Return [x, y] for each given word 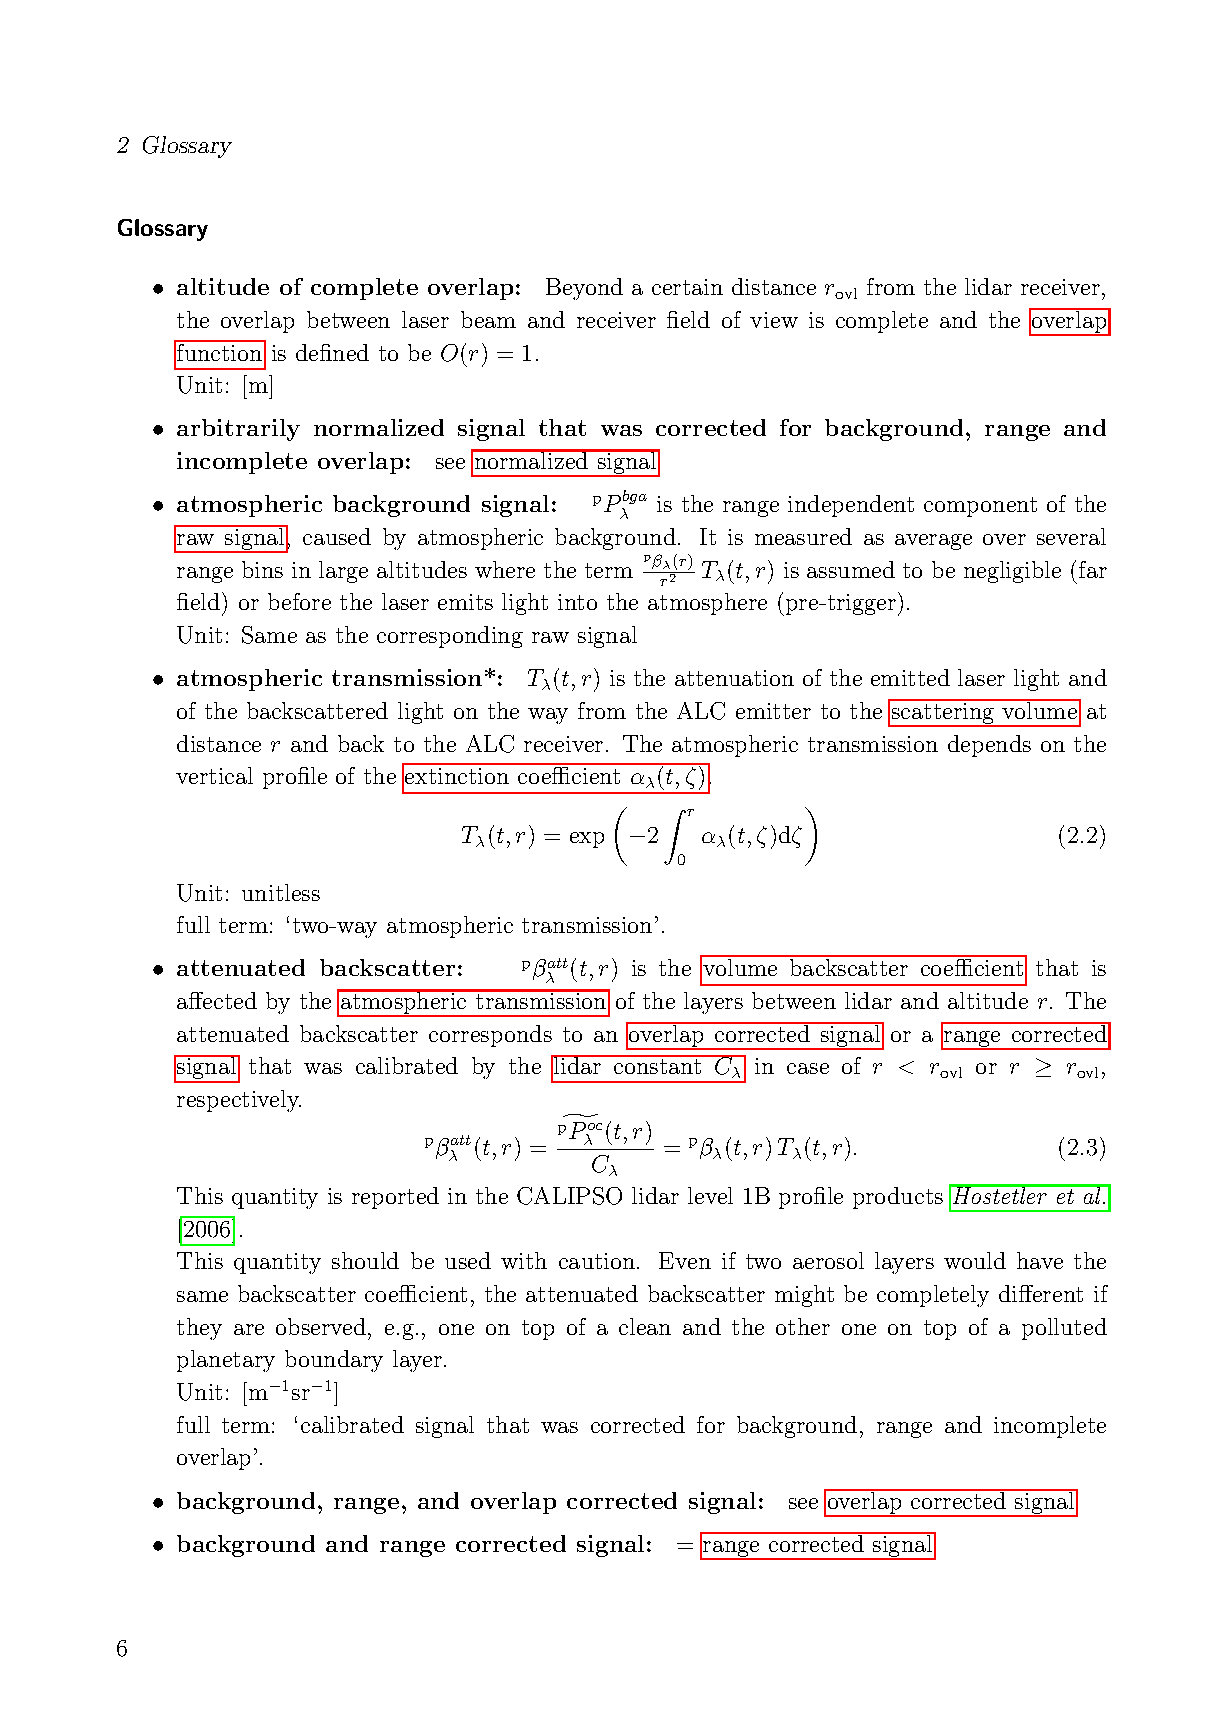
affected [217, 1000]
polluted [1064, 1329]
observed [322, 1326]
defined [332, 352]
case [808, 1068]
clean [645, 1326]
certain [687, 287]
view [774, 320]
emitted [910, 677]
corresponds [490, 1036]
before [299, 601]
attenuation [734, 678]
